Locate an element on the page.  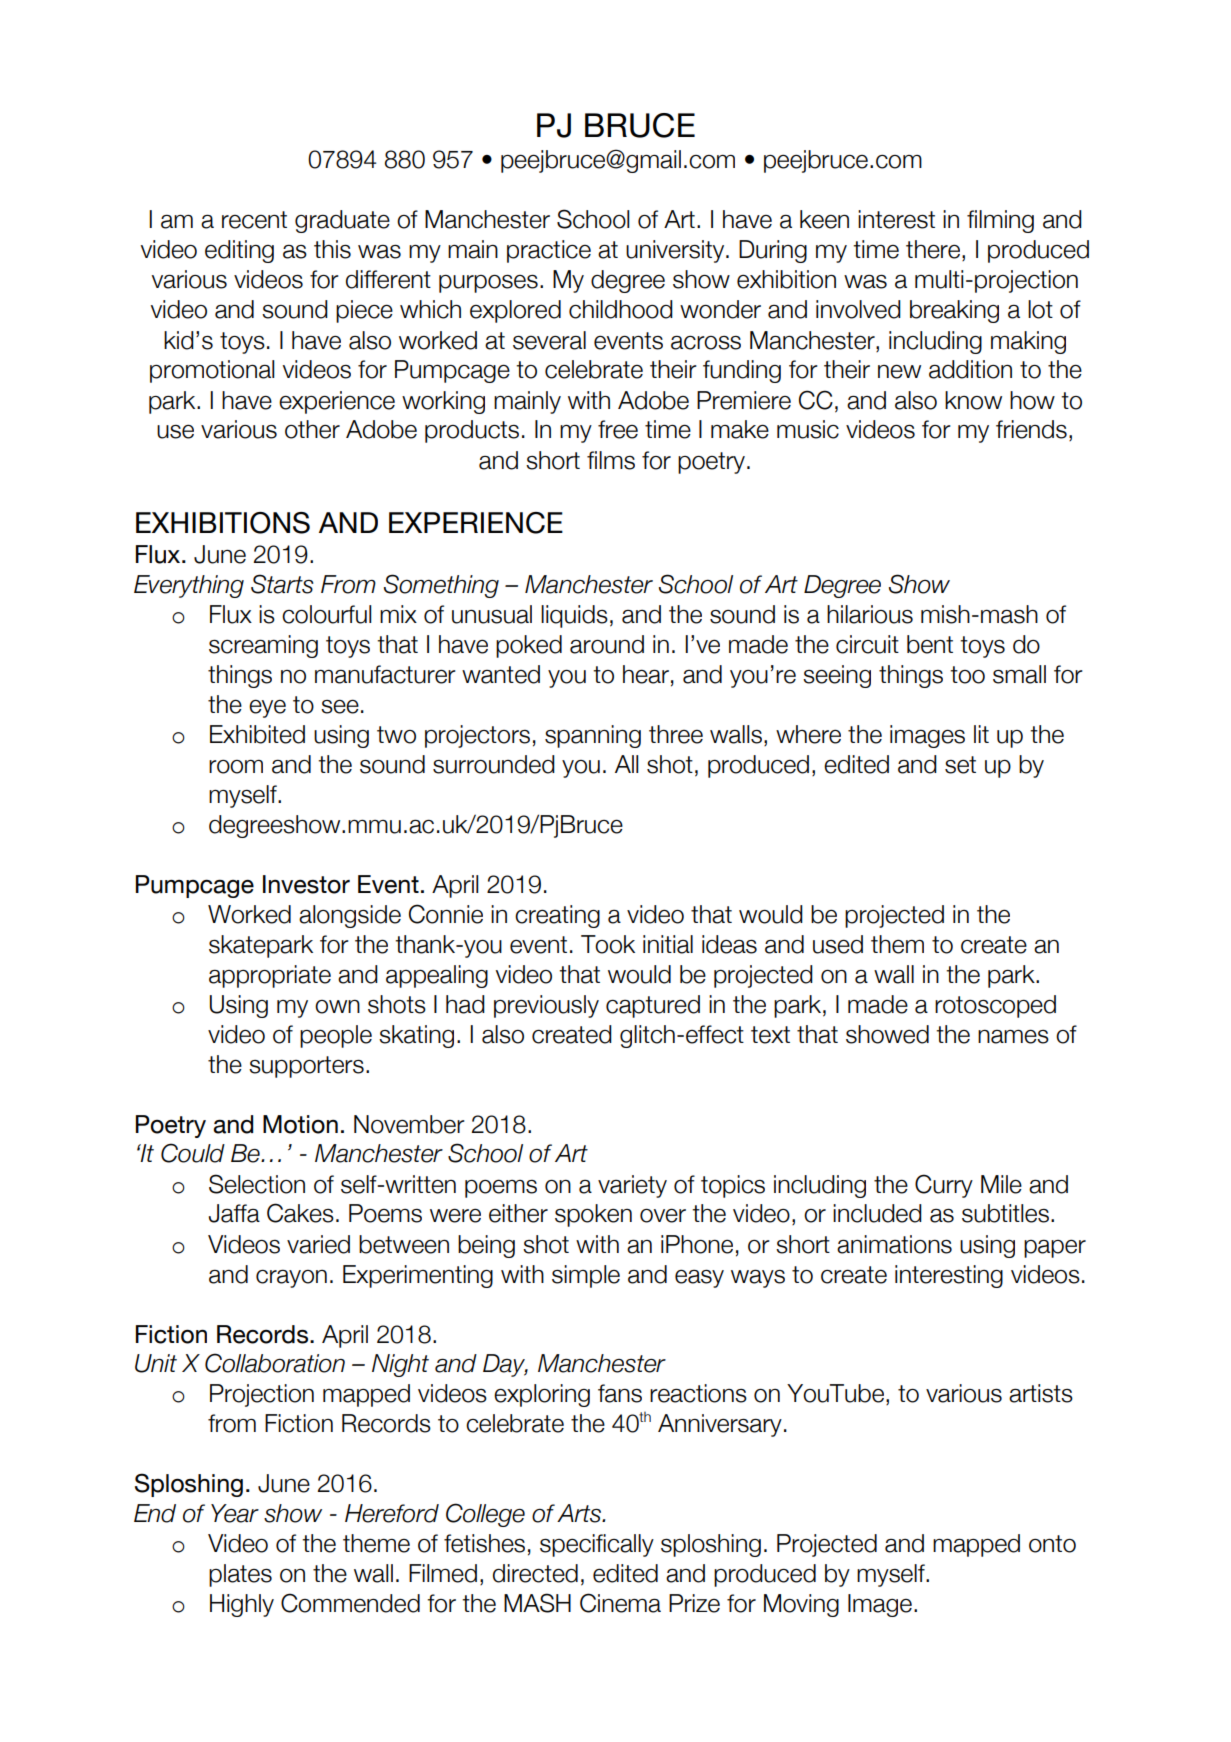
hilarious is located at coordinates (870, 614).
